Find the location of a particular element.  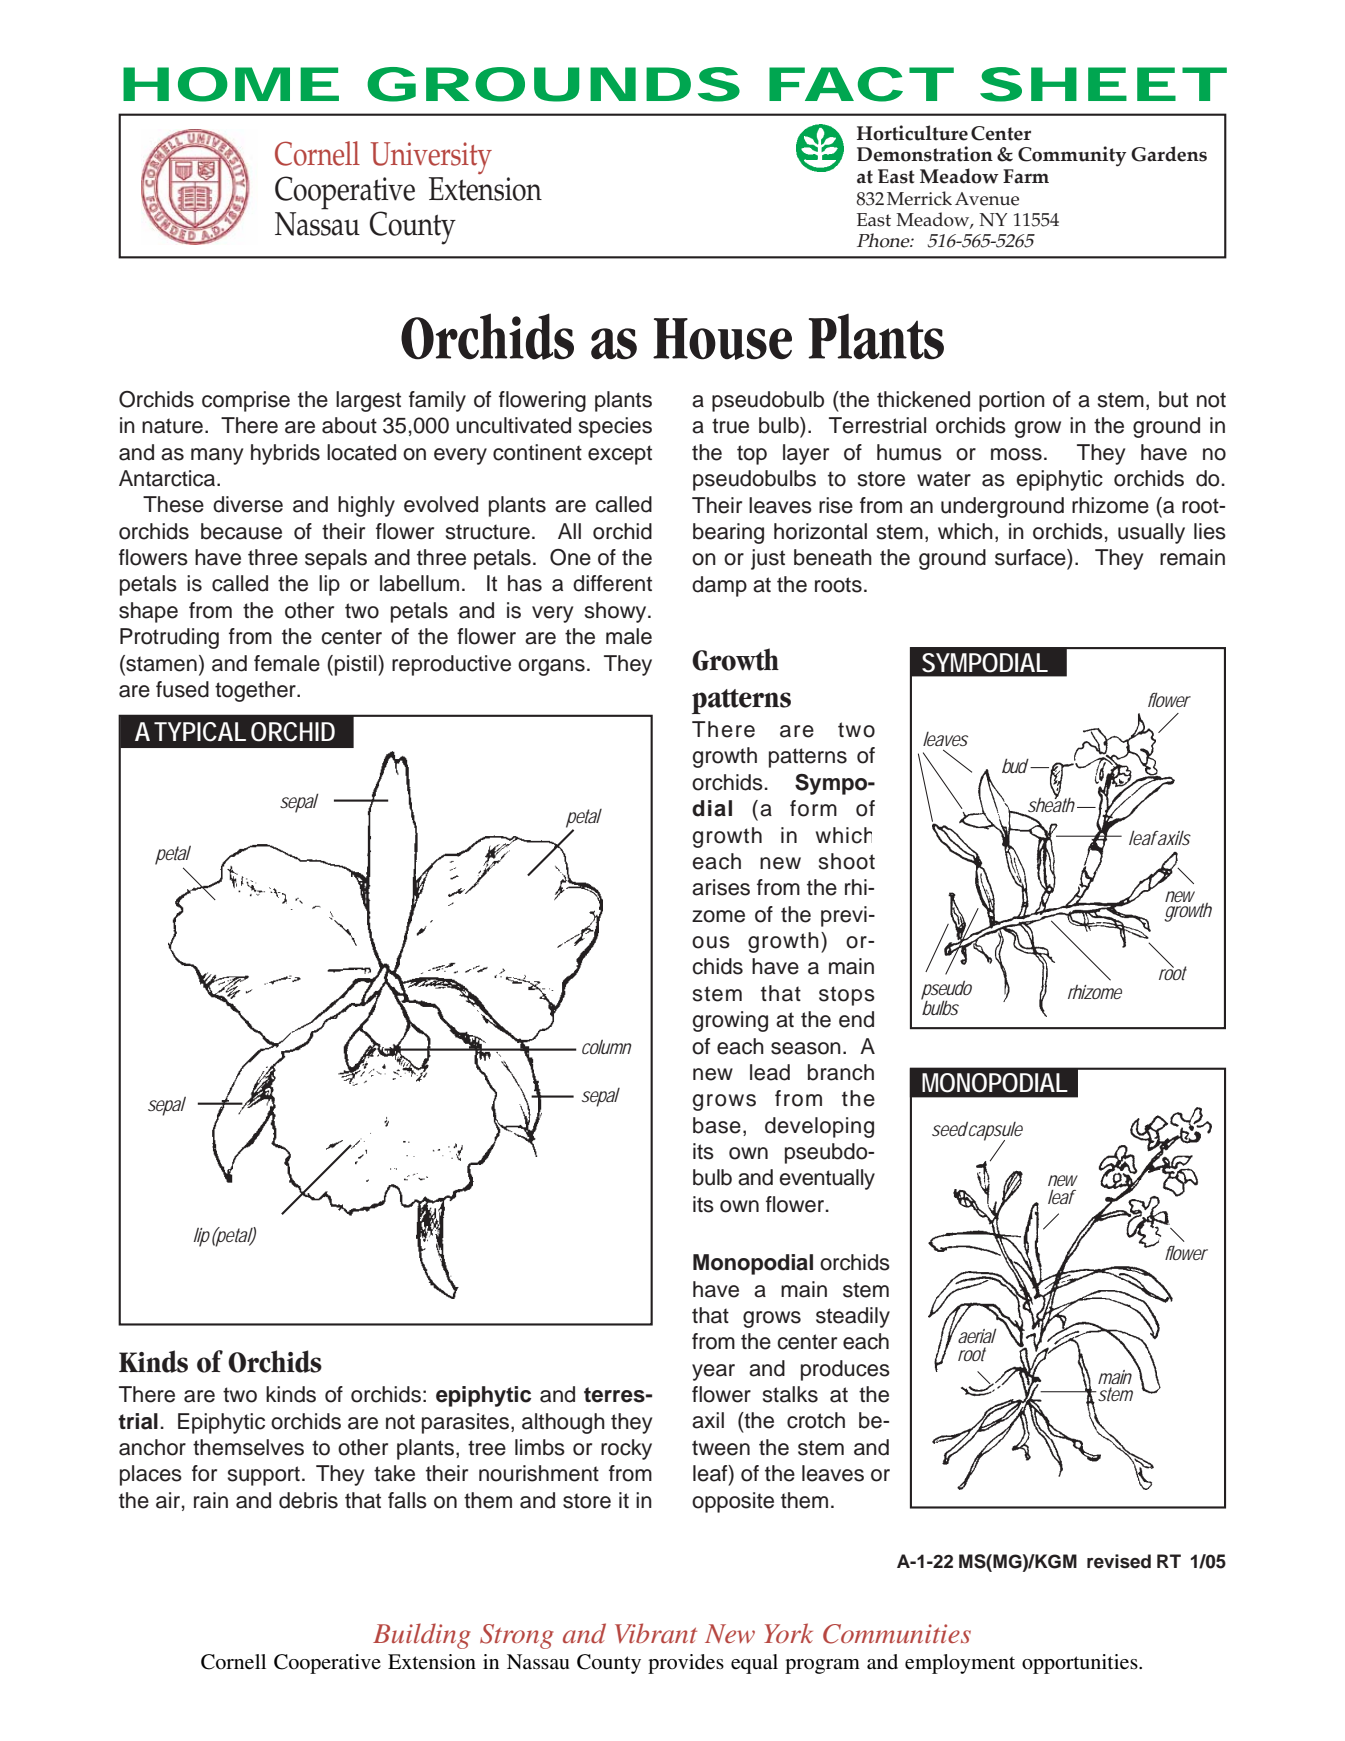

Building is located at coordinates (421, 1636).
